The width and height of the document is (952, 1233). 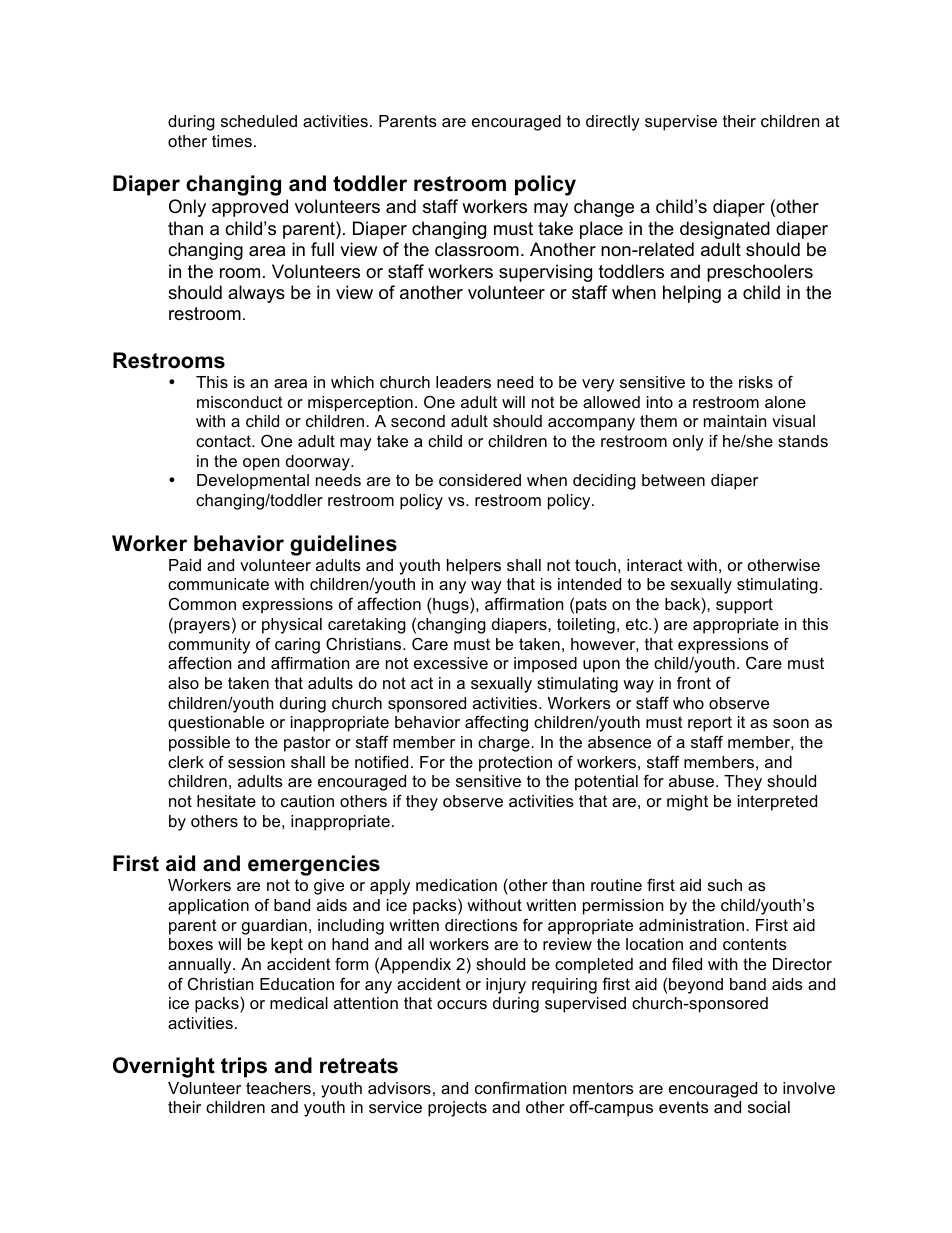 I want to click on support, so click(x=744, y=606).
